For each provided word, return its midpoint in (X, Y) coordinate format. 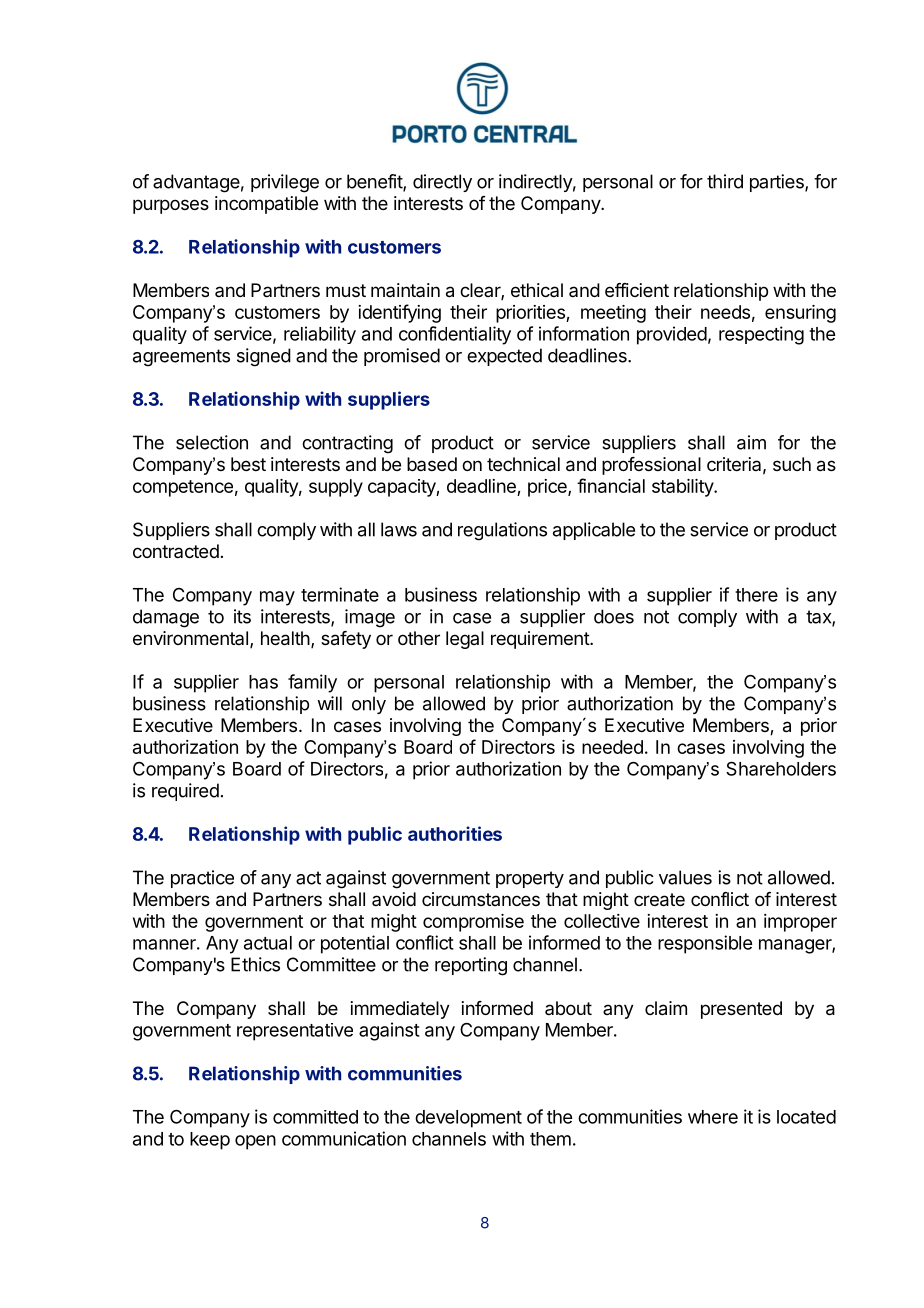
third (725, 181)
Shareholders (781, 768)
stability (683, 488)
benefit (375, 182)
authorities (455, 833)
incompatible (266, 205)
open (255, 1142)
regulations (502, 531)
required (185, 792)
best (248, 464)
